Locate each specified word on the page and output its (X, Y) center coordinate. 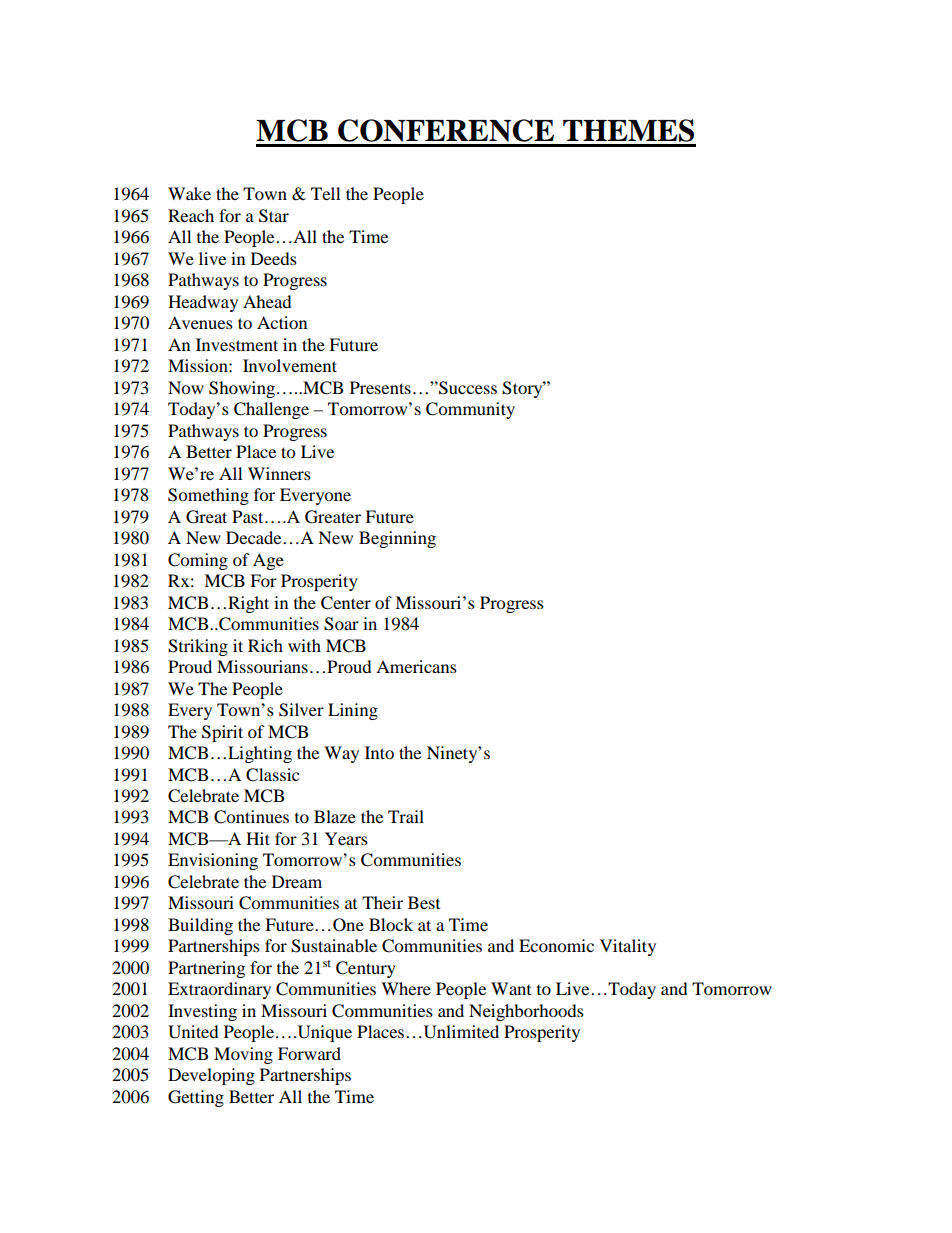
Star (274, 216)
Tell (325, 193)
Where (406, 988)
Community (470, 410)
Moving (243, 1055)
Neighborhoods (526, 1012)
